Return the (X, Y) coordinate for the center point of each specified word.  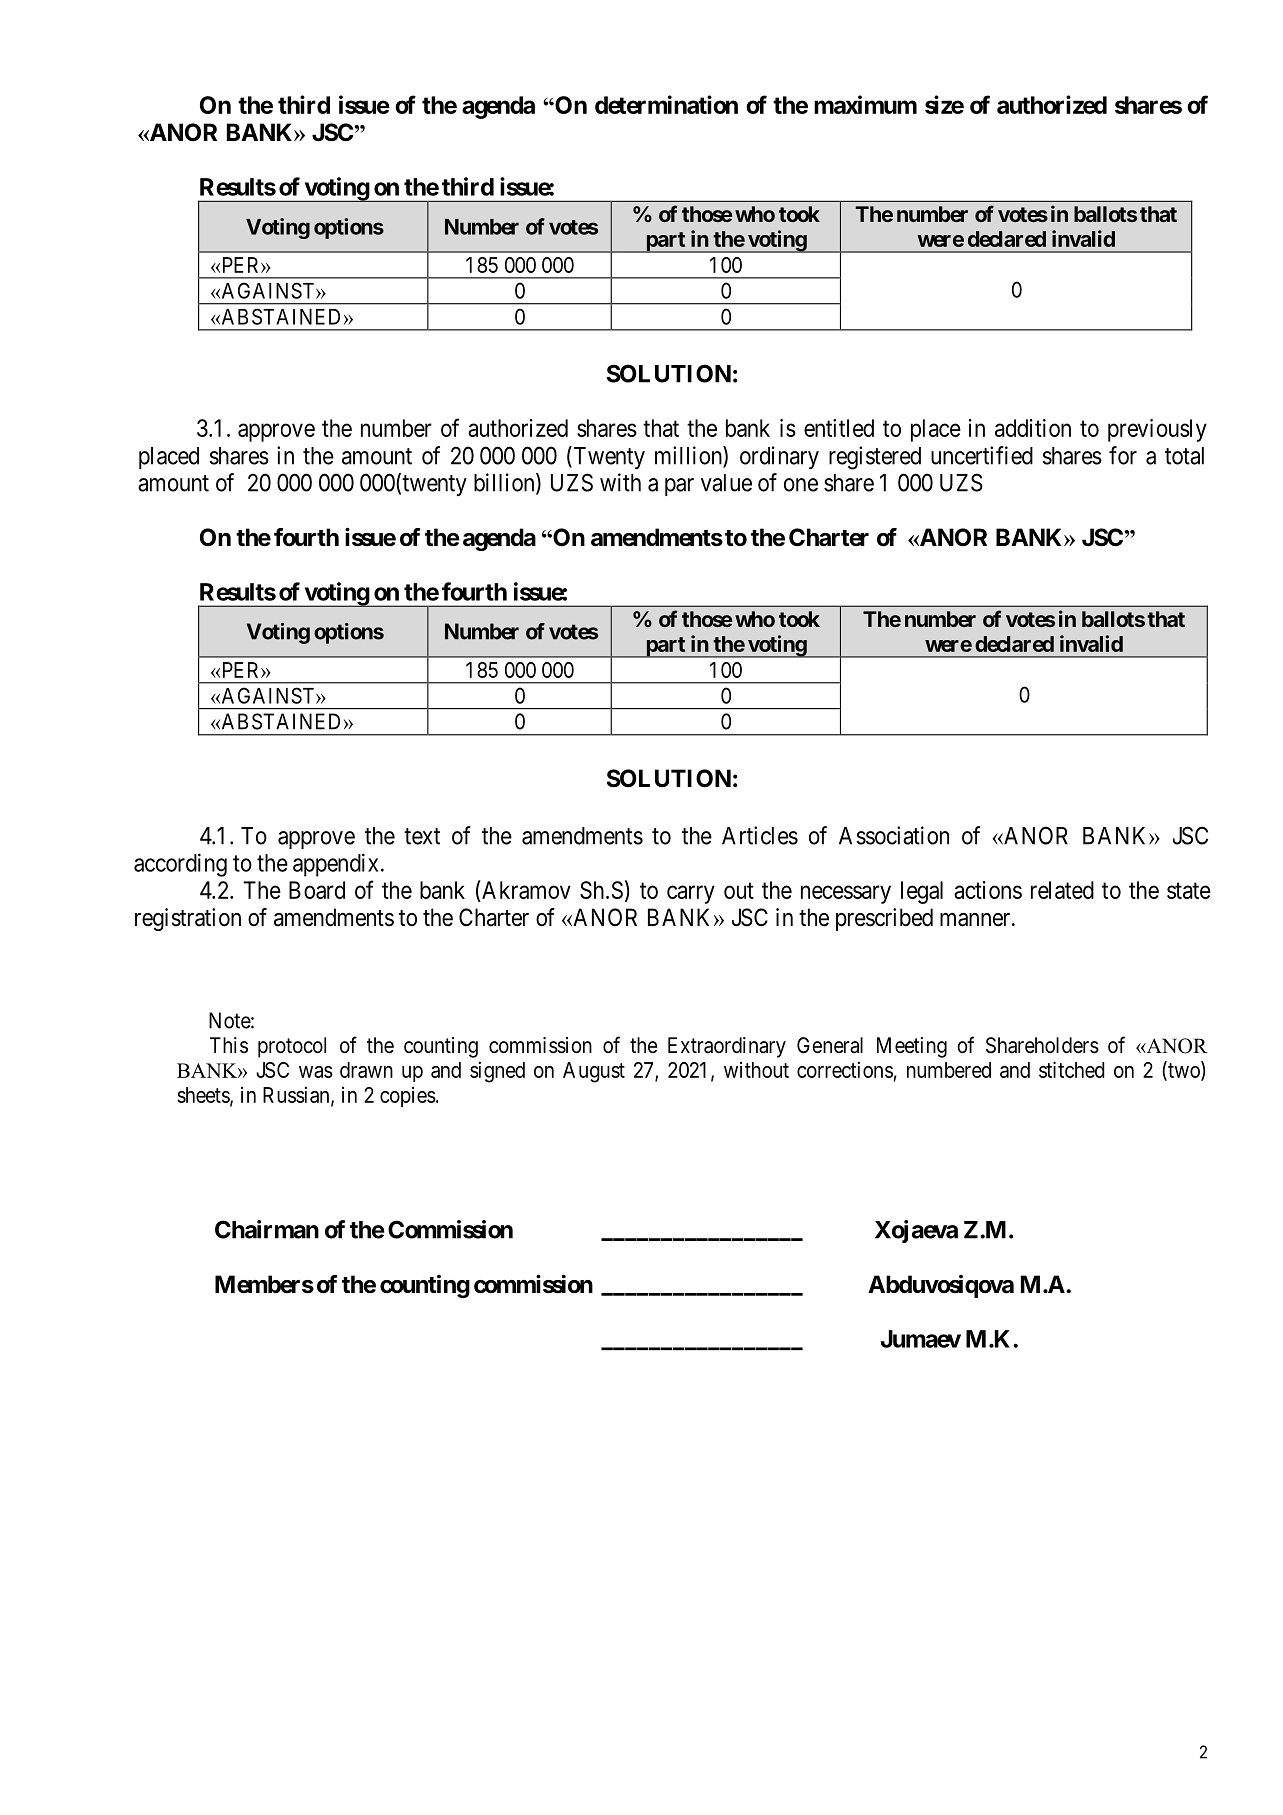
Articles (760, 835)
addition (1033, 428)
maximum (865, 104)
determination (666, 104)
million (689, 456)
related (1062, 890)
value (726, 483)
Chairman (267, 1229)
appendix (335, 865)
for (1123, 455)
